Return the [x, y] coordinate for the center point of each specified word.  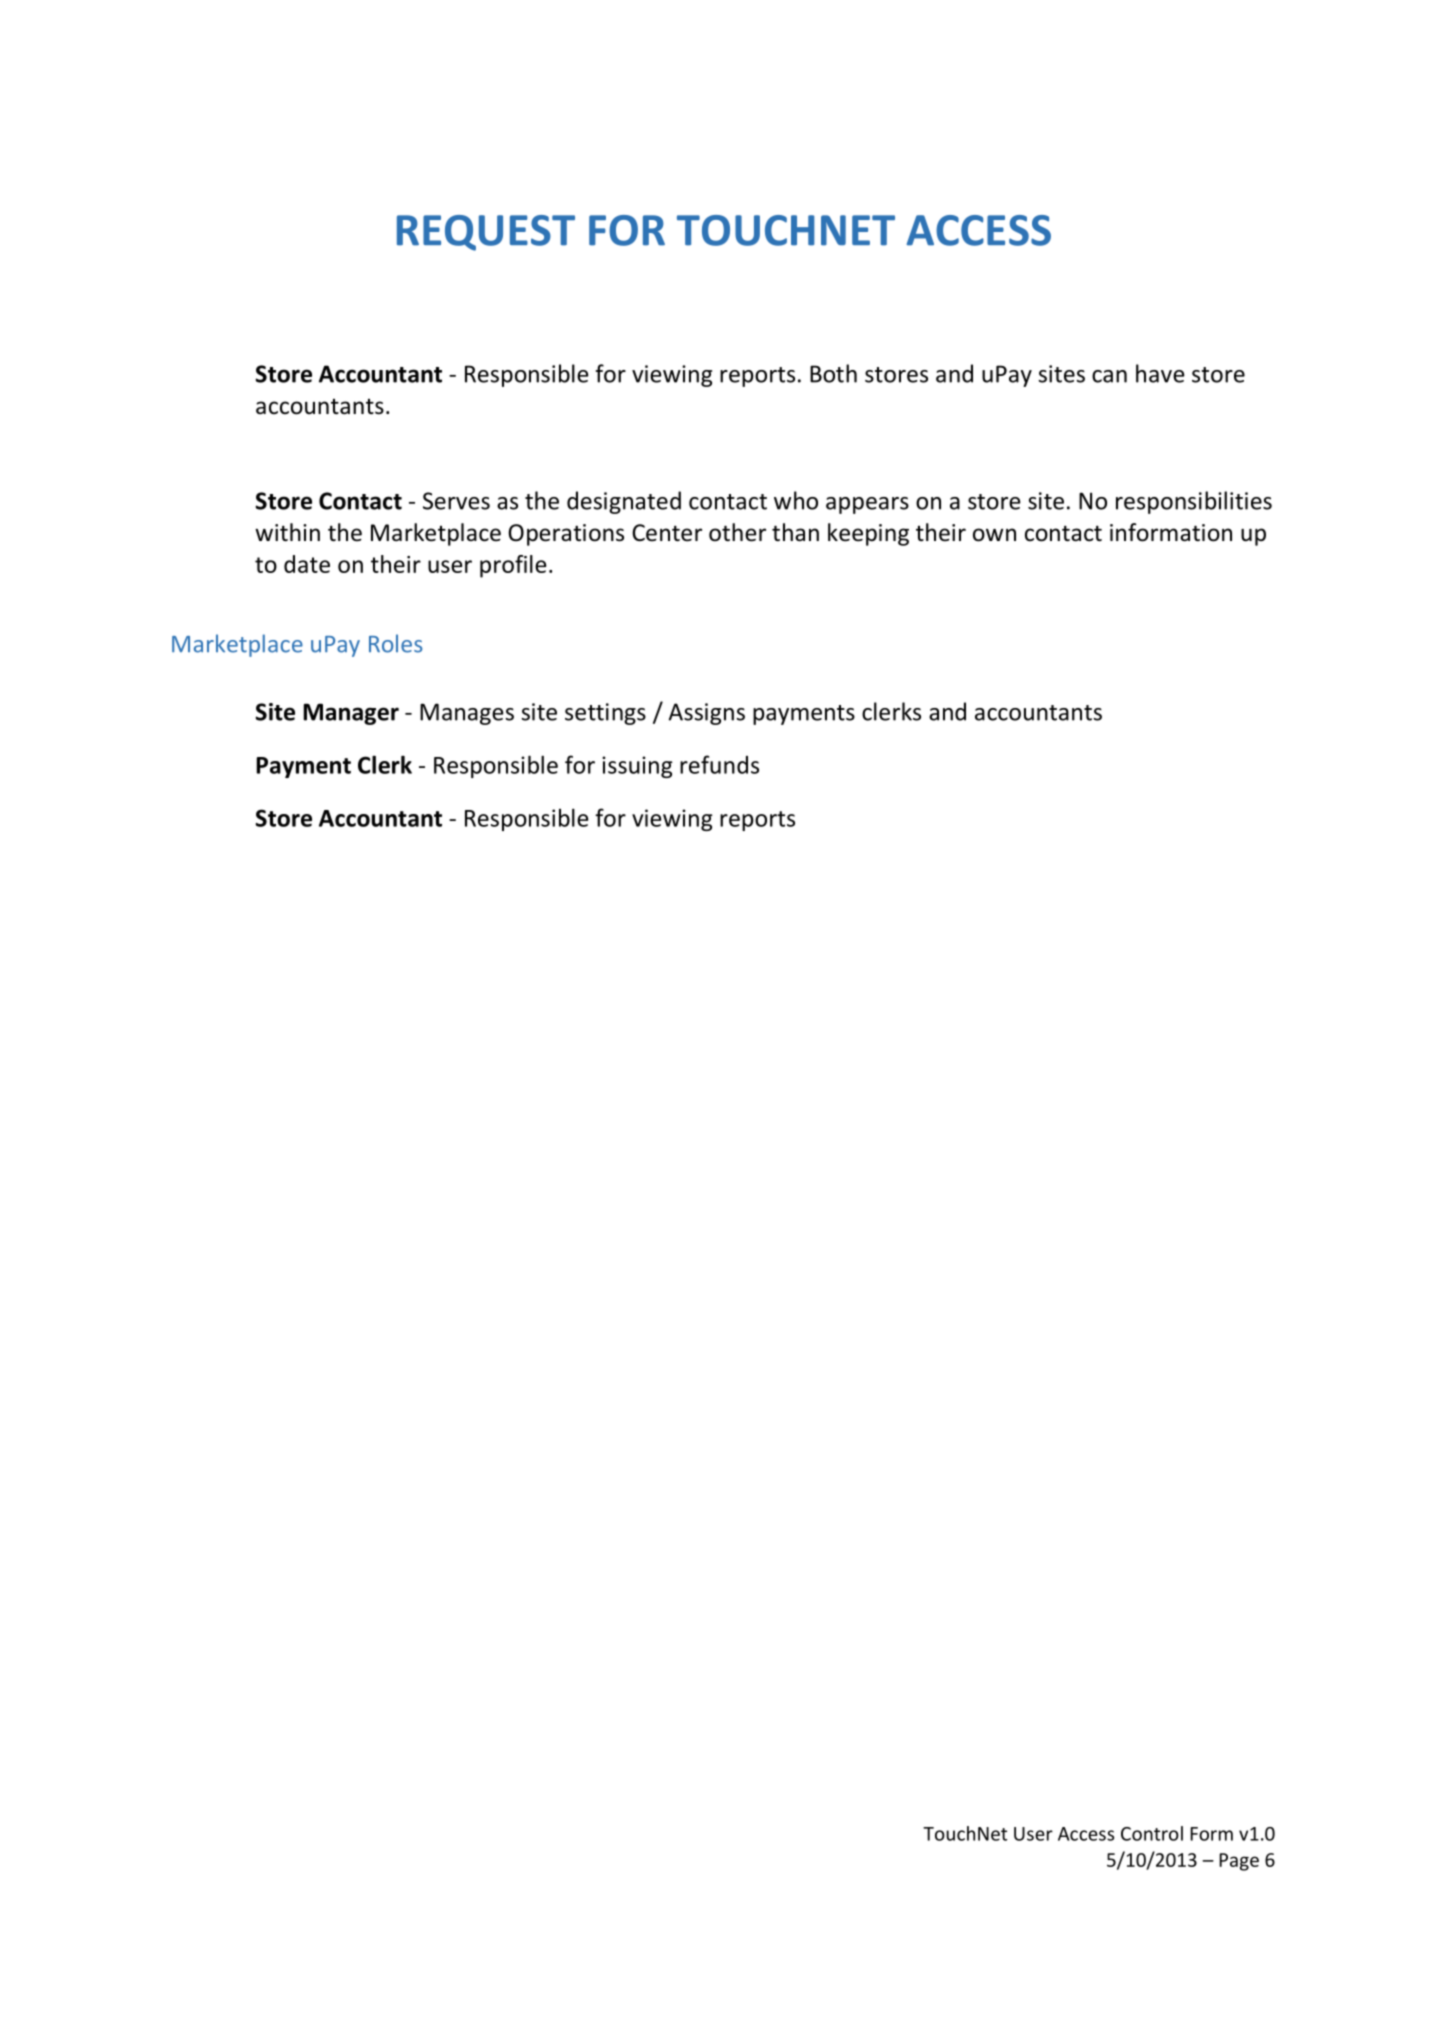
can [1109, 376]
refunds [719, 764]
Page [1239, 1862]
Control [1152, 1833]
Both [833, 373]
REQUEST [486, 233]
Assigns [707, 714]
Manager [351, 714]
